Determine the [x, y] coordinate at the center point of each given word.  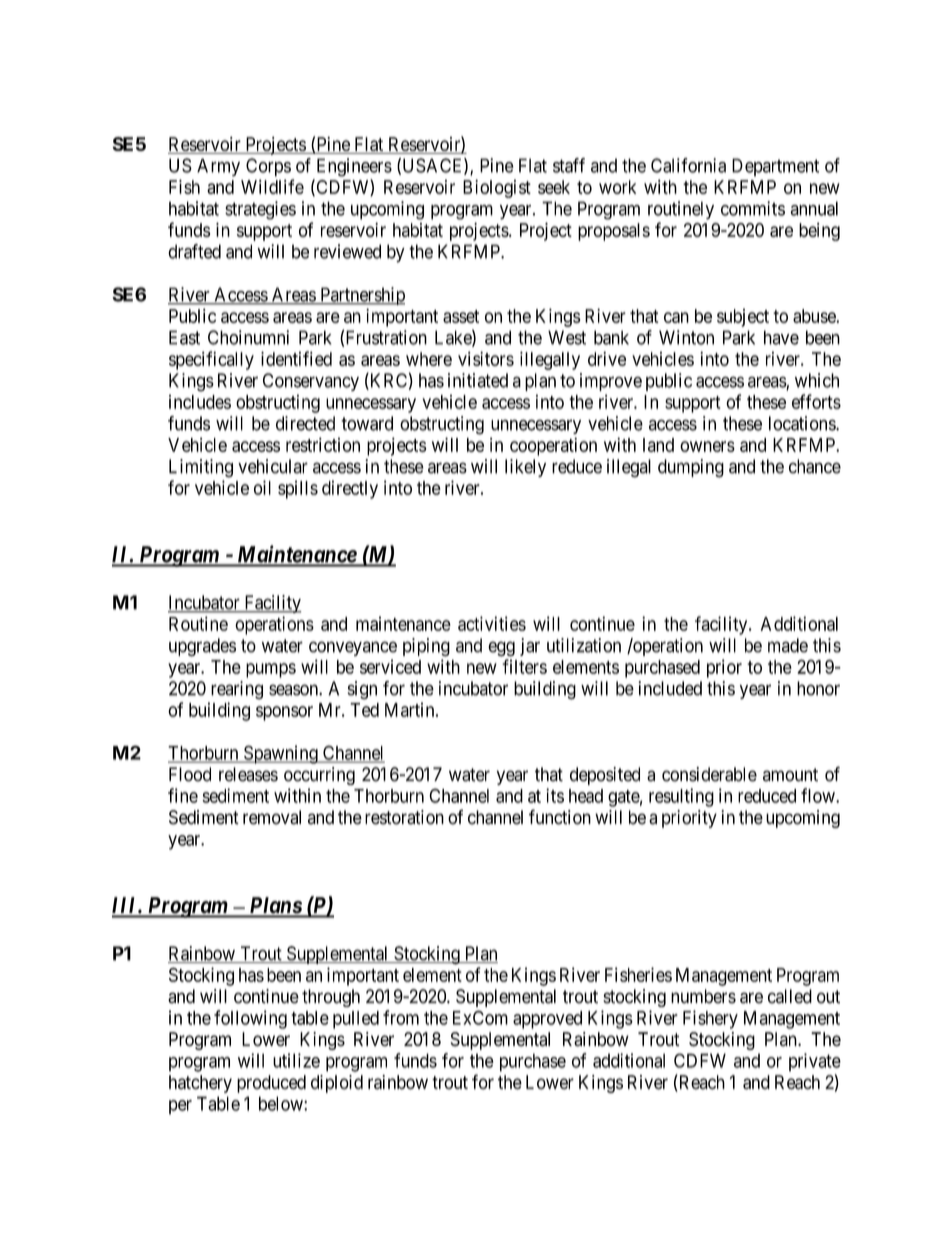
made [788, 645]
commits [753, 208]
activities [492, 623]
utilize [296, 1060]
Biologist [497, 189]
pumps [271, 670]
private [815, 1062]
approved [547, 1020]
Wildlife [272, 186]
